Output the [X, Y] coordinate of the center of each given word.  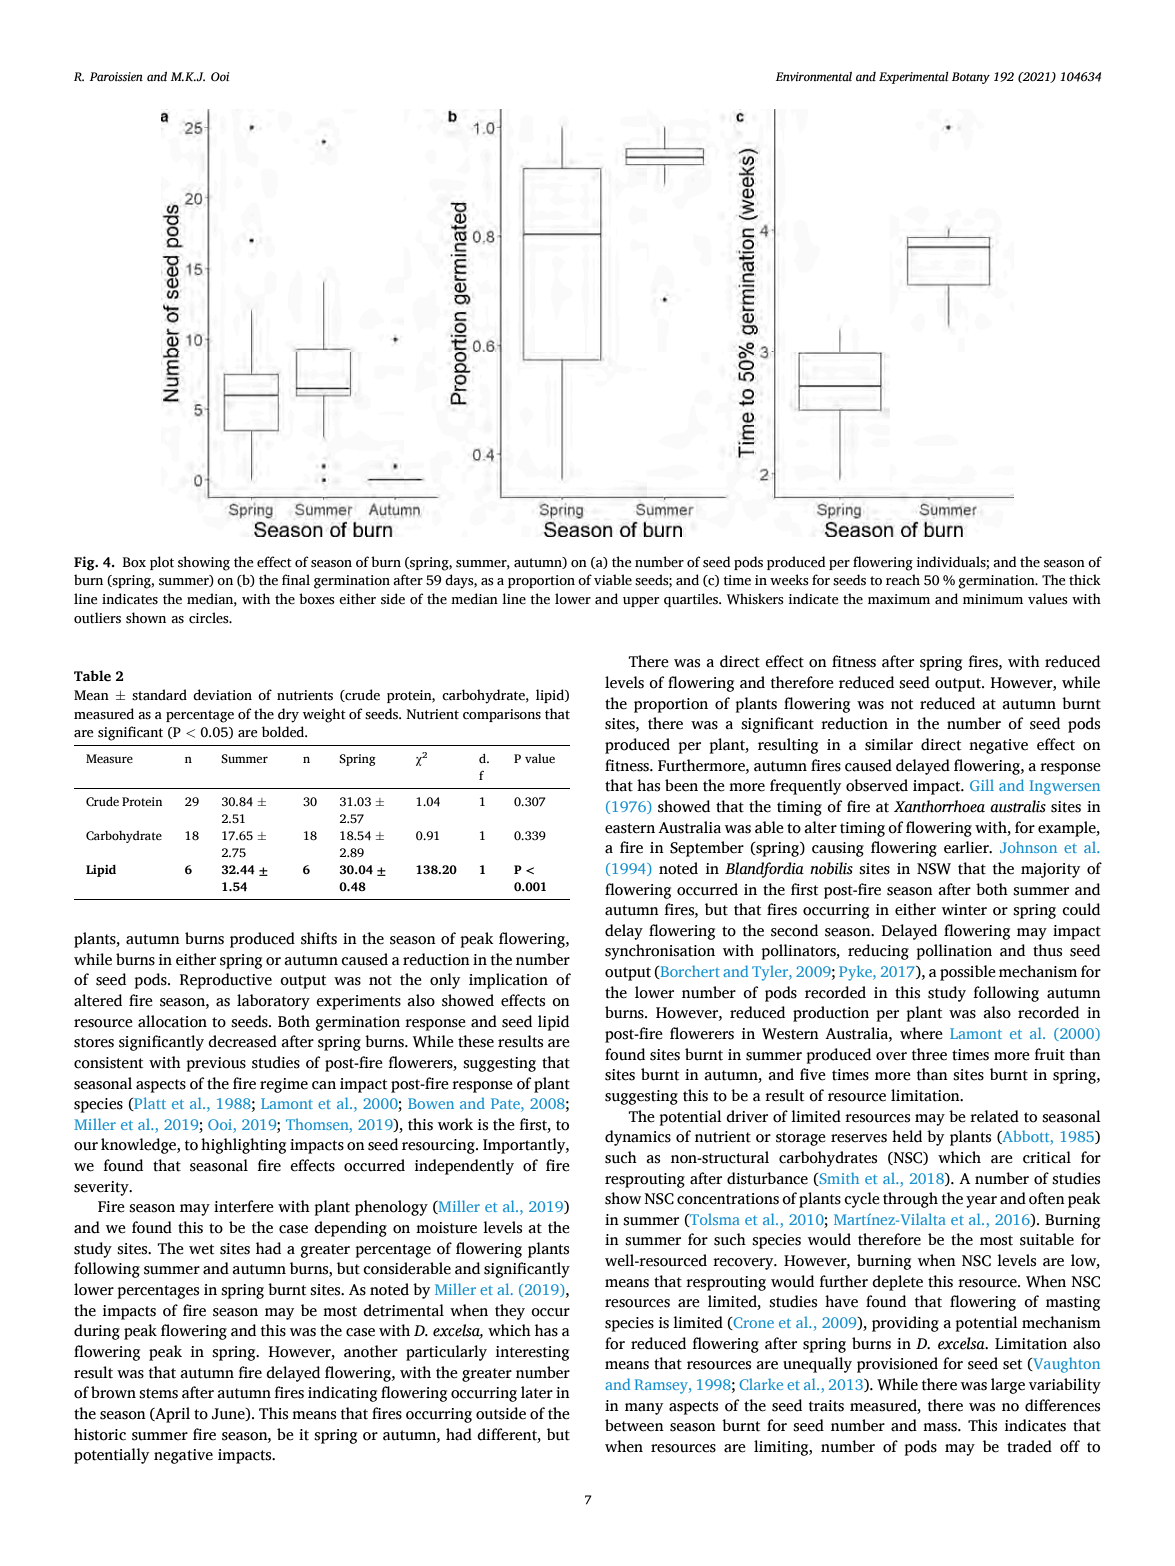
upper [641, 602]
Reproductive [226, 981]
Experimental [914, 78]
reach [903, 579]
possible [968, 973]
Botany [971, 78]
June [229, 1414]
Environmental [814, 76]
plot [162, 563]
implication [508, 981]
